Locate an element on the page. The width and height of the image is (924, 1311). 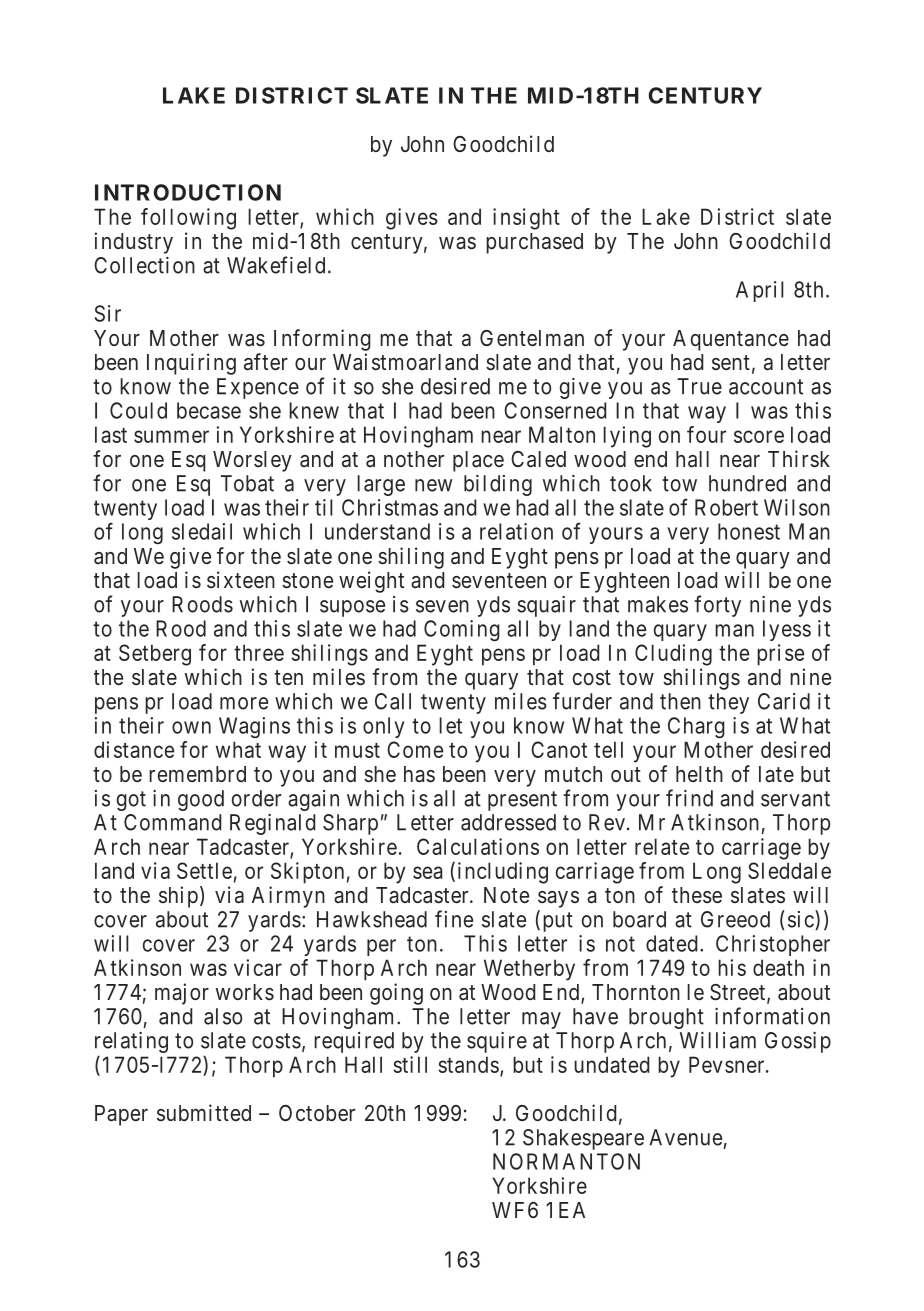
they is located at coordinates (728, 703).
